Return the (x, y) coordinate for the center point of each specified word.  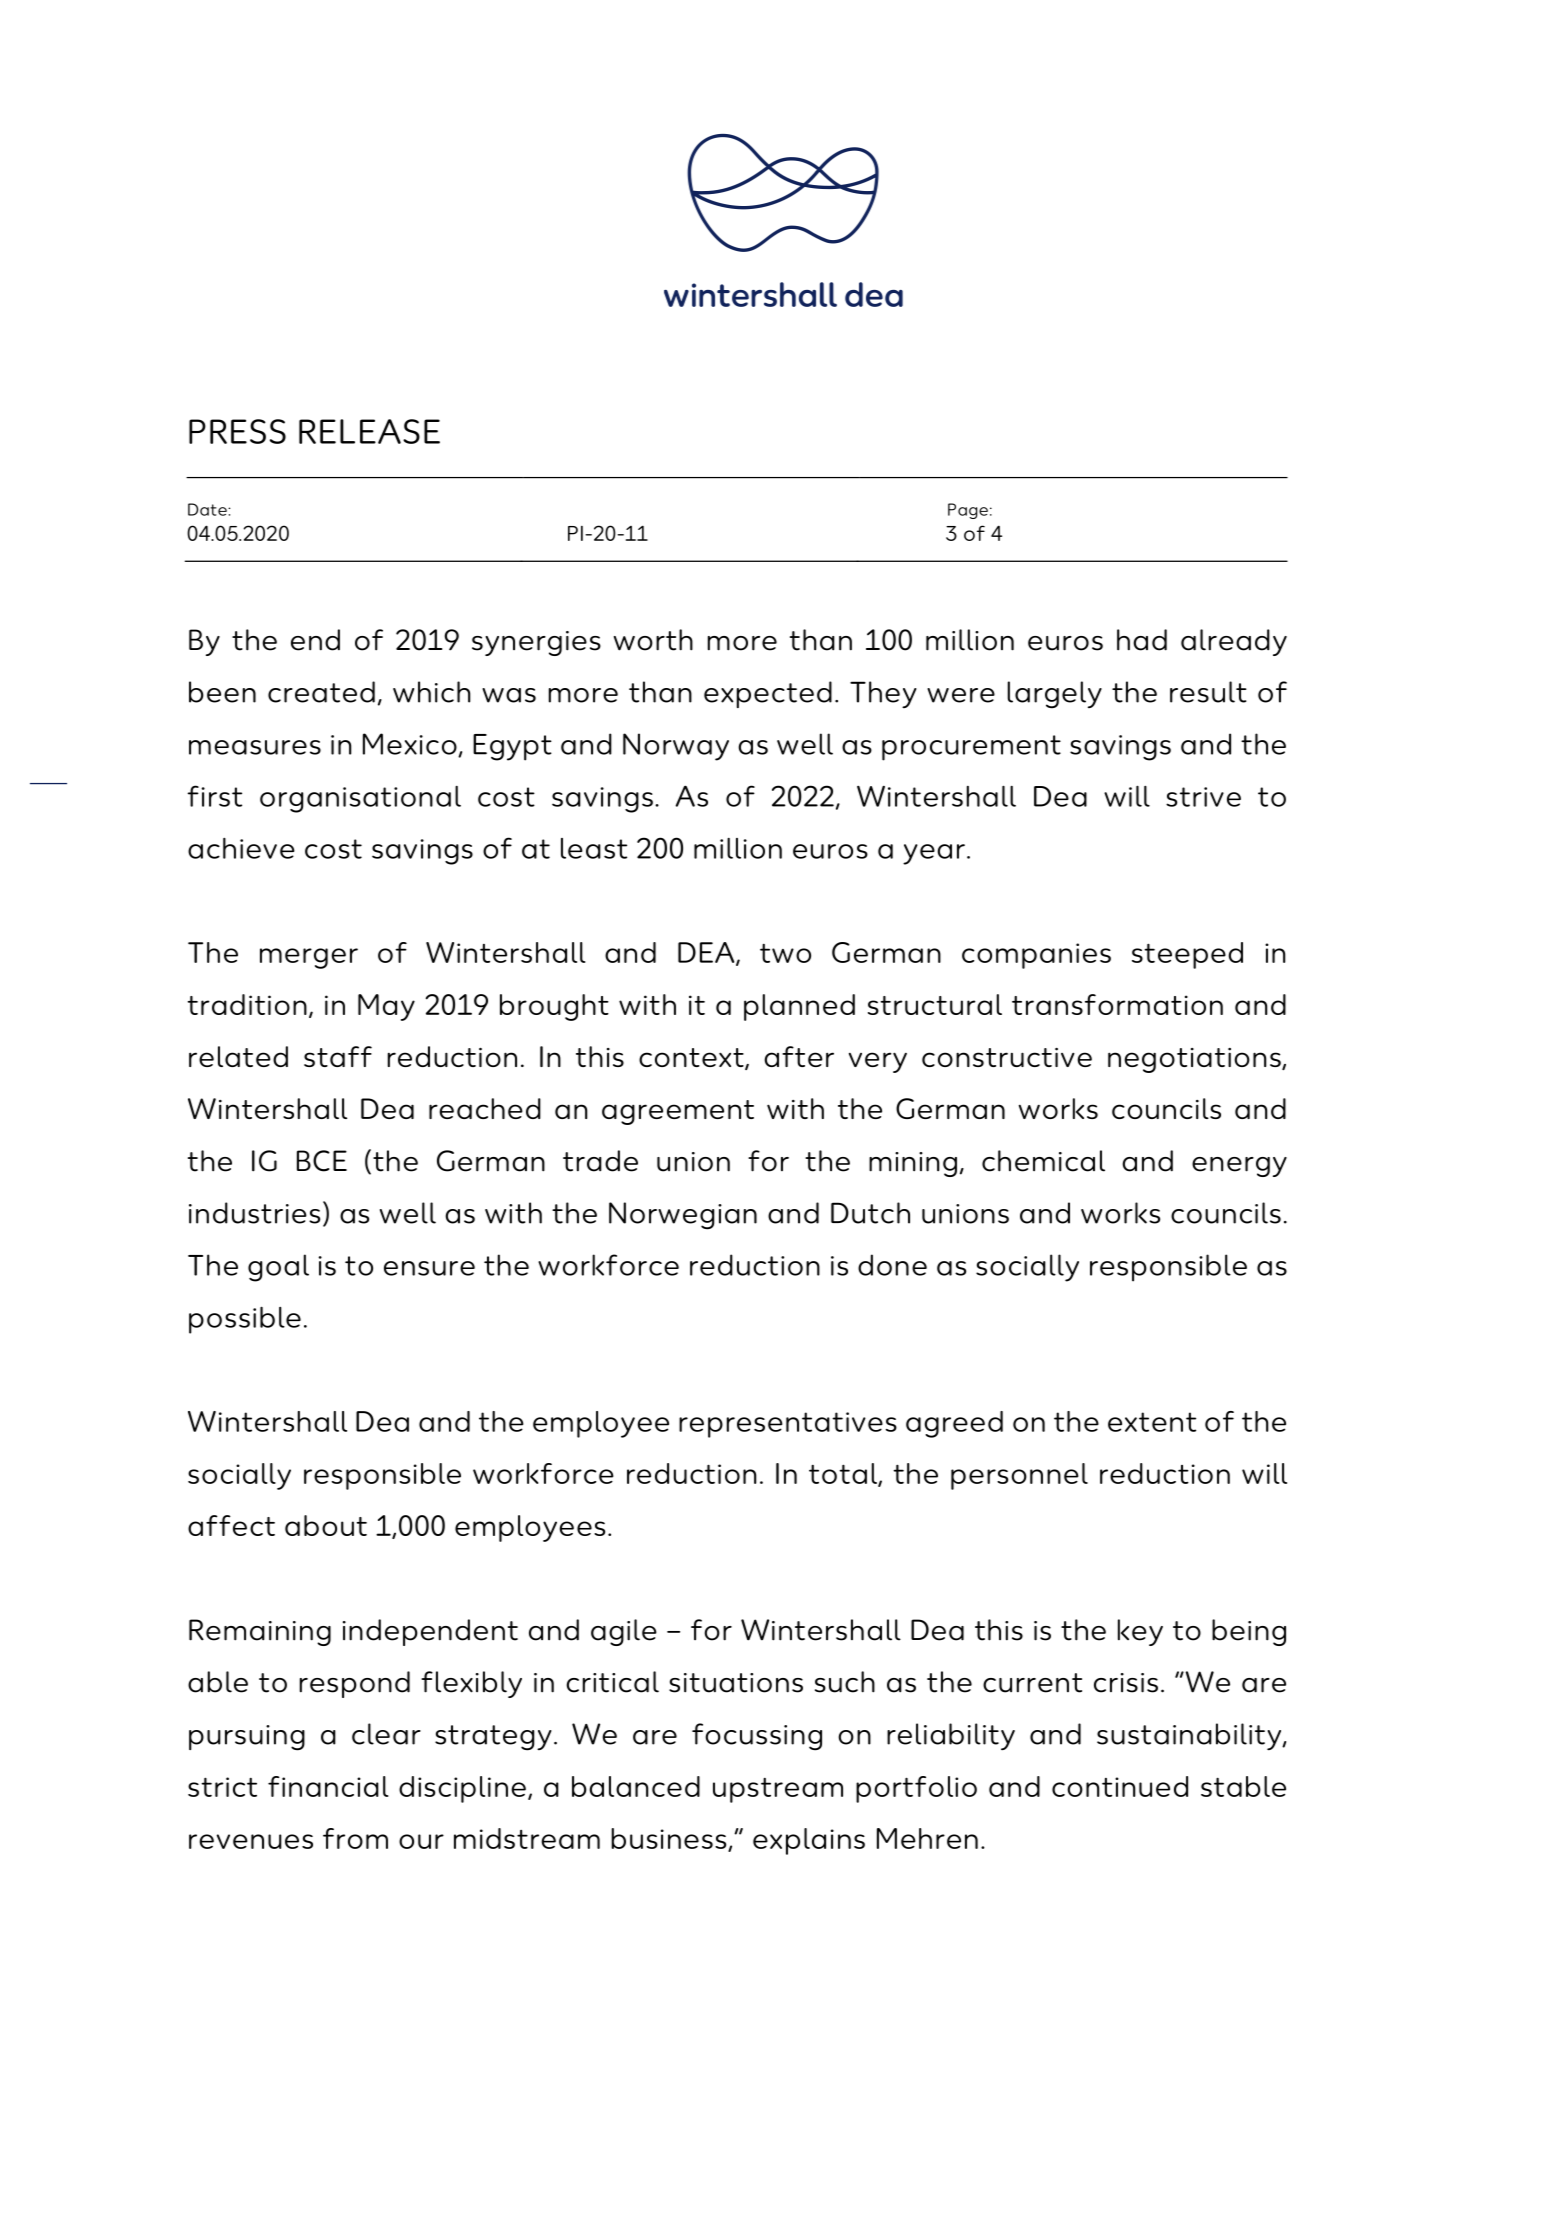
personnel (1019, 1476)
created (321, 692)
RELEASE (369, 431)
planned (799, 1007)
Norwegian (683, 1216)
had (1142, 640)
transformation (1117, 1004)
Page (968, 511)
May (386, 1007)
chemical (1043, 1161)
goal (278, 1268)
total (844, 1474)
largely (1054, 695)
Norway (676, 747)
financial (328, 1786)
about (326, 1525)
